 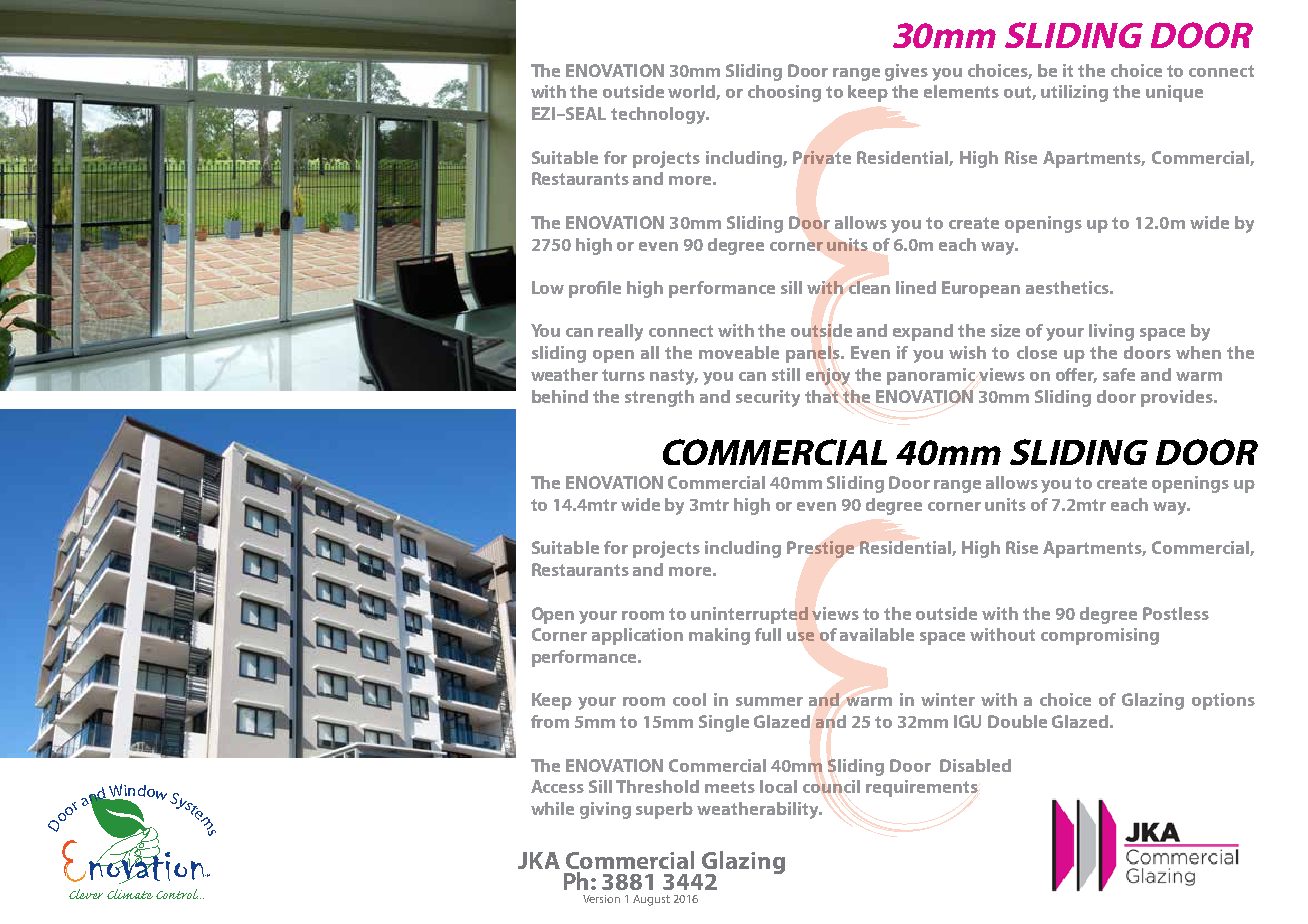 What do you see at coordinates (178, 894) in the page?
I see `Control` at bounding box center [178, 894].
